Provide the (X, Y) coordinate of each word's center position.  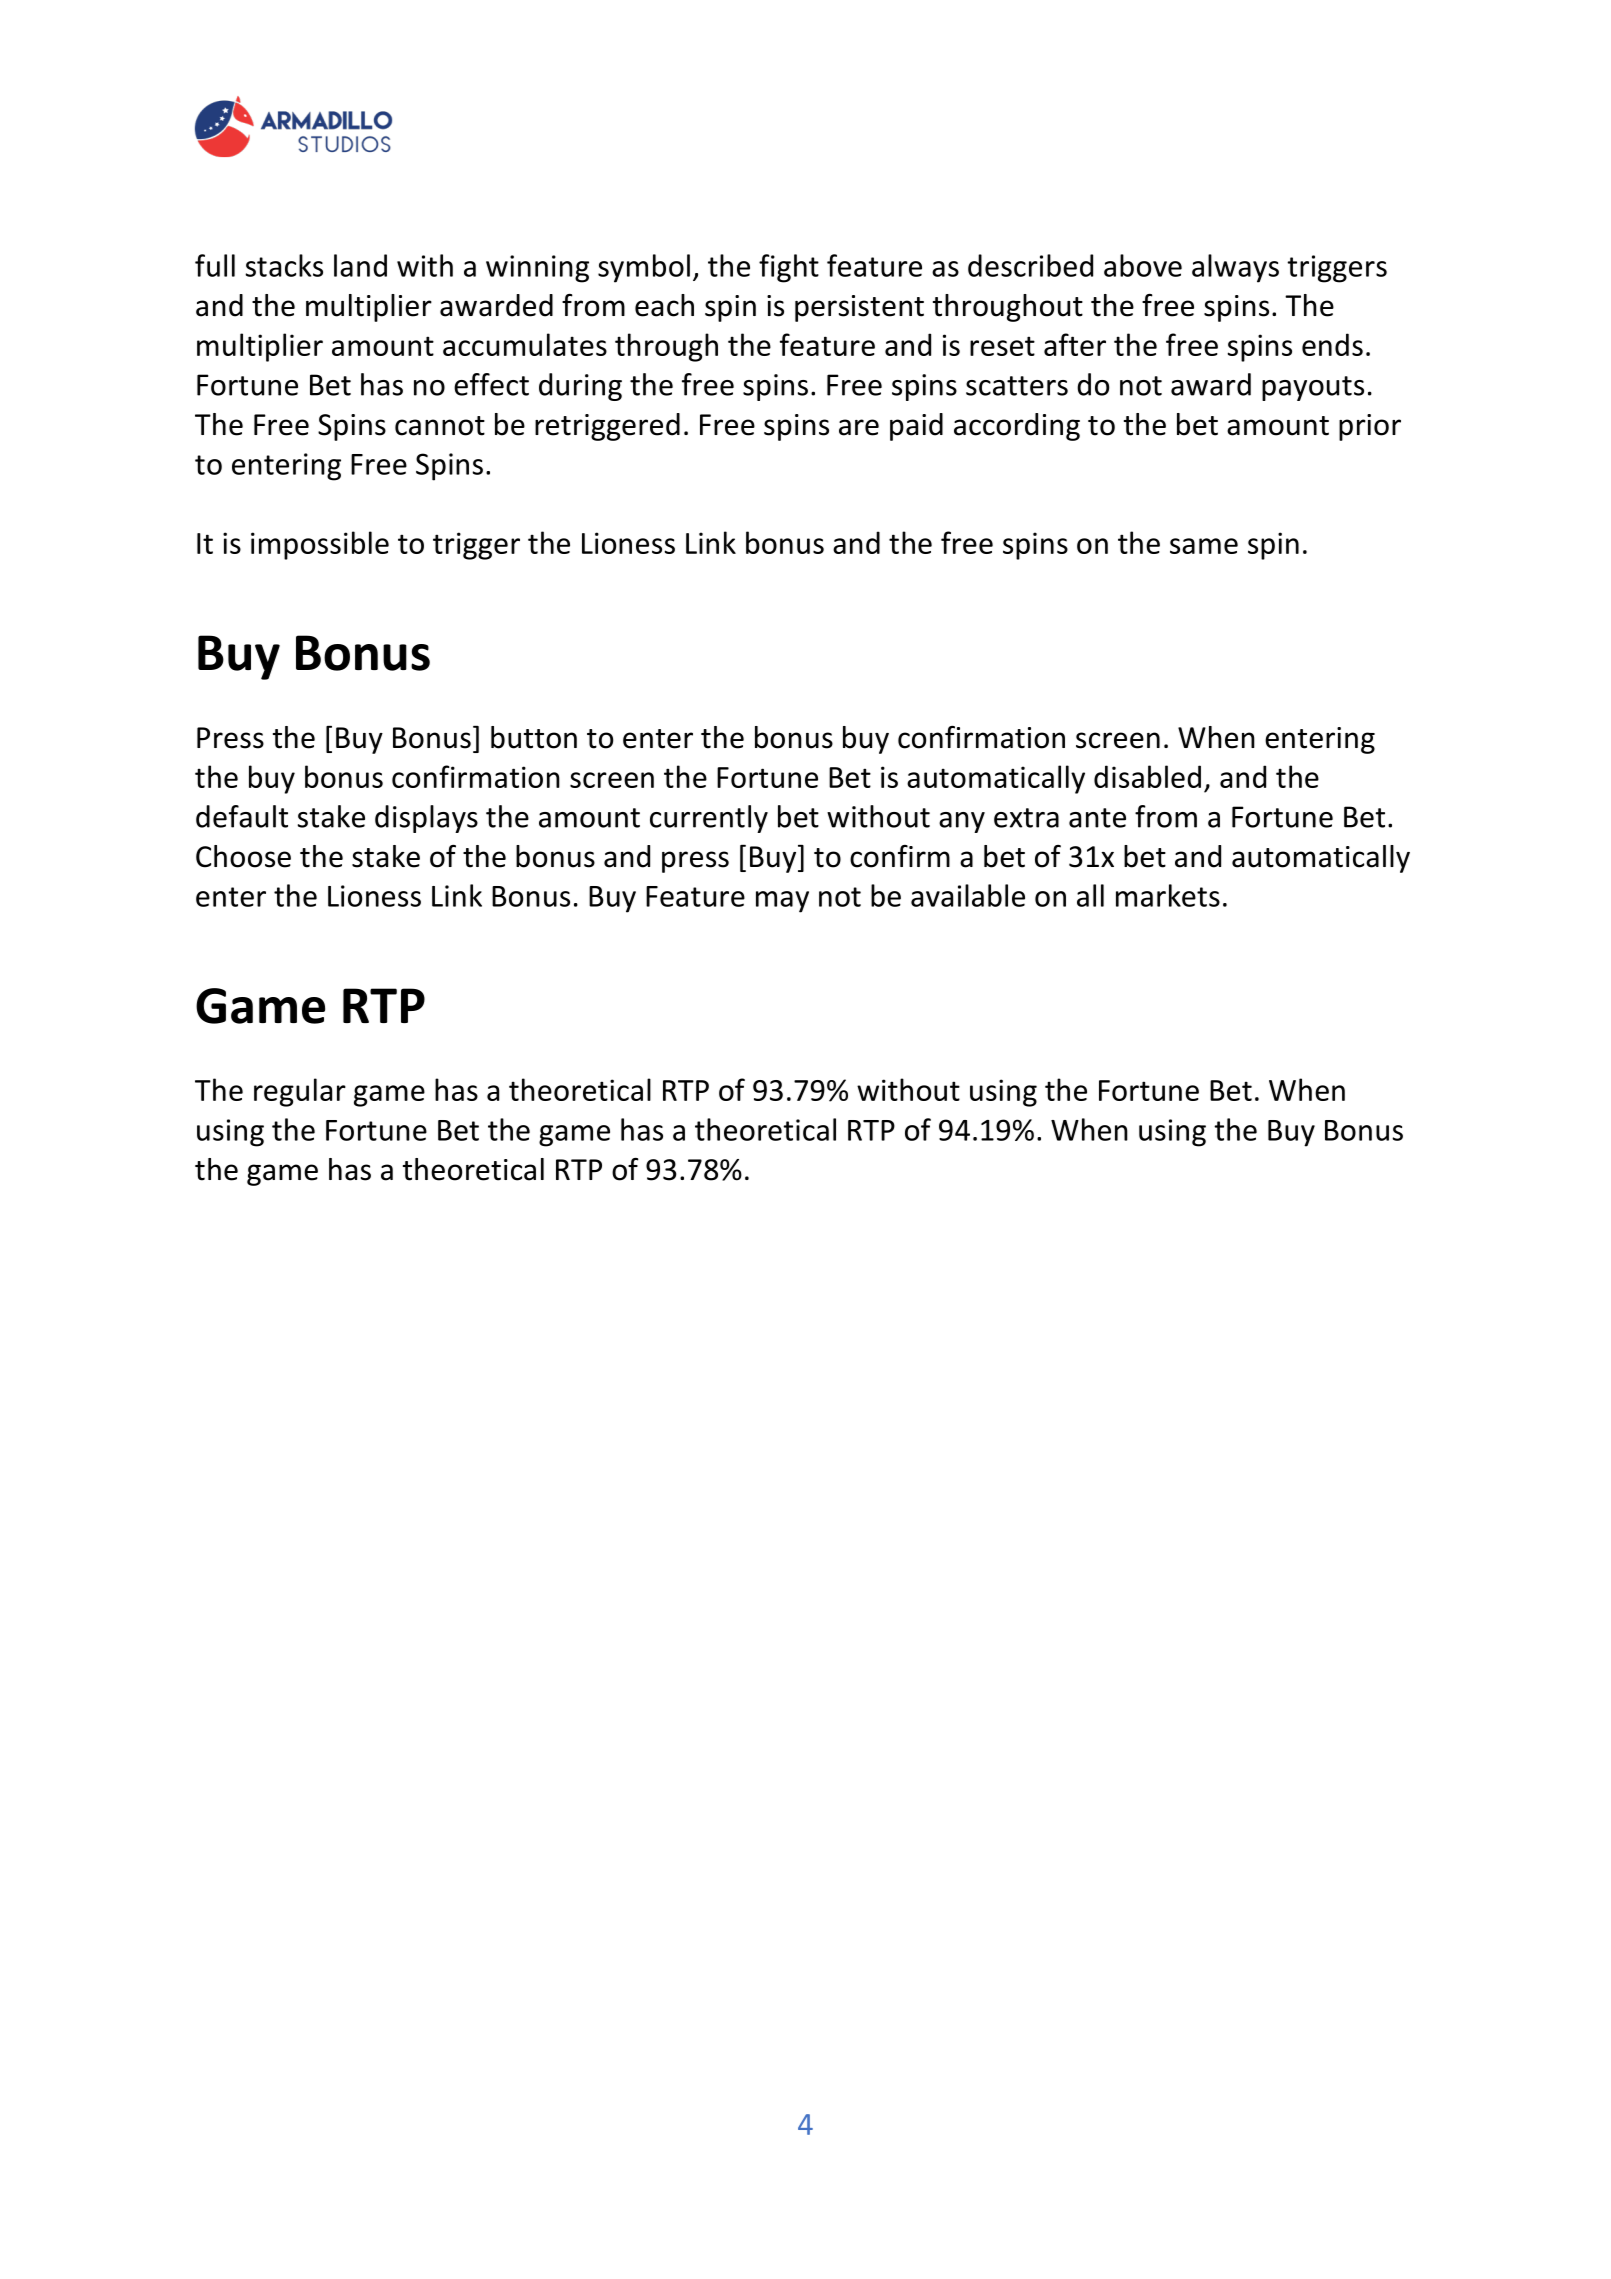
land (360, 265)
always (1235, 268)
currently (709, 819)
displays (426, 819)
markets (1168, 895)
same (1204, 546)
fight (789, 268)
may (782, 902)
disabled (1147, 776)
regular (300, 1092)
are (859, 427)
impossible (320, 545)
